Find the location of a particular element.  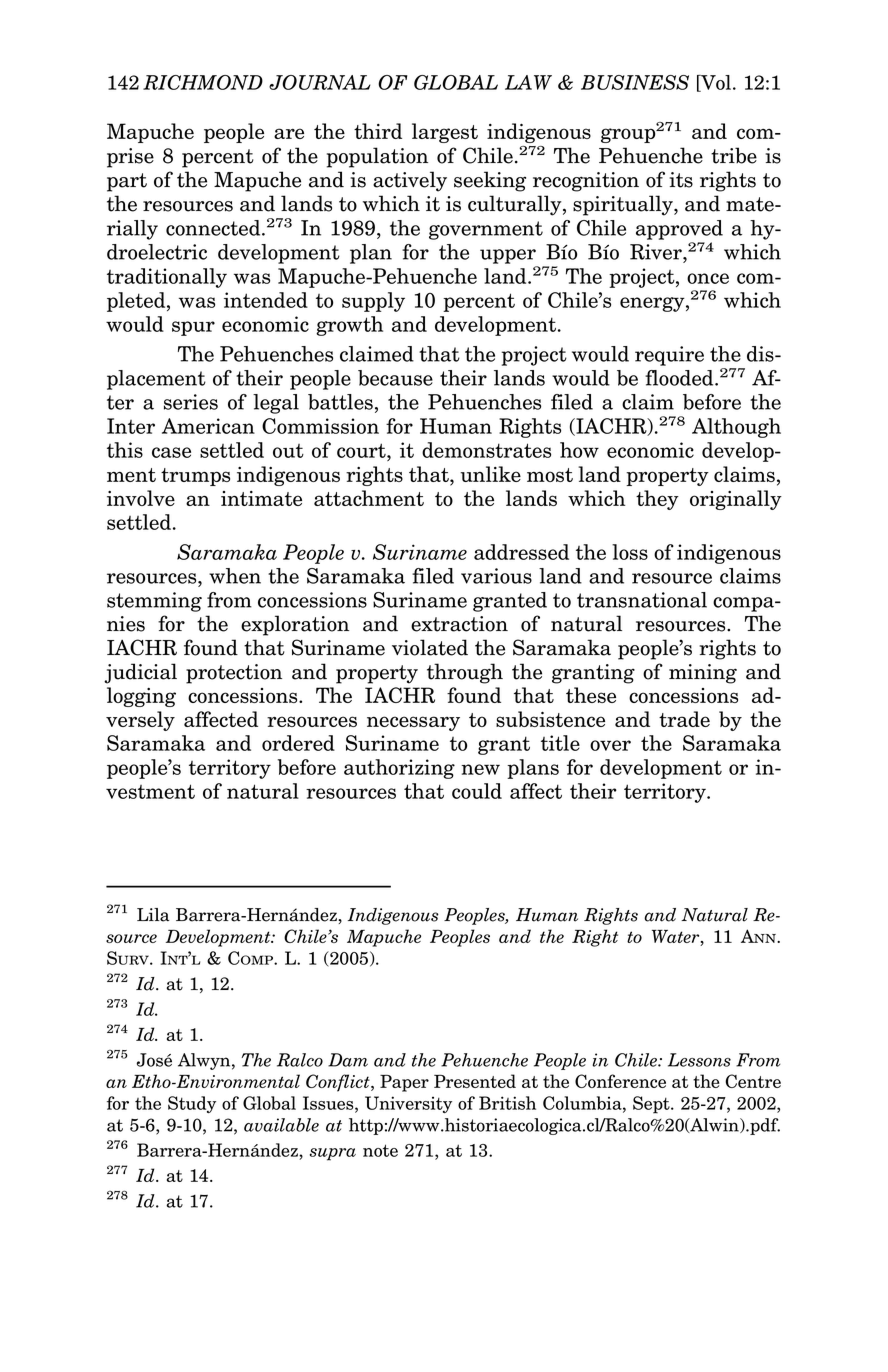

trade is located at coordinates (684, 719).
